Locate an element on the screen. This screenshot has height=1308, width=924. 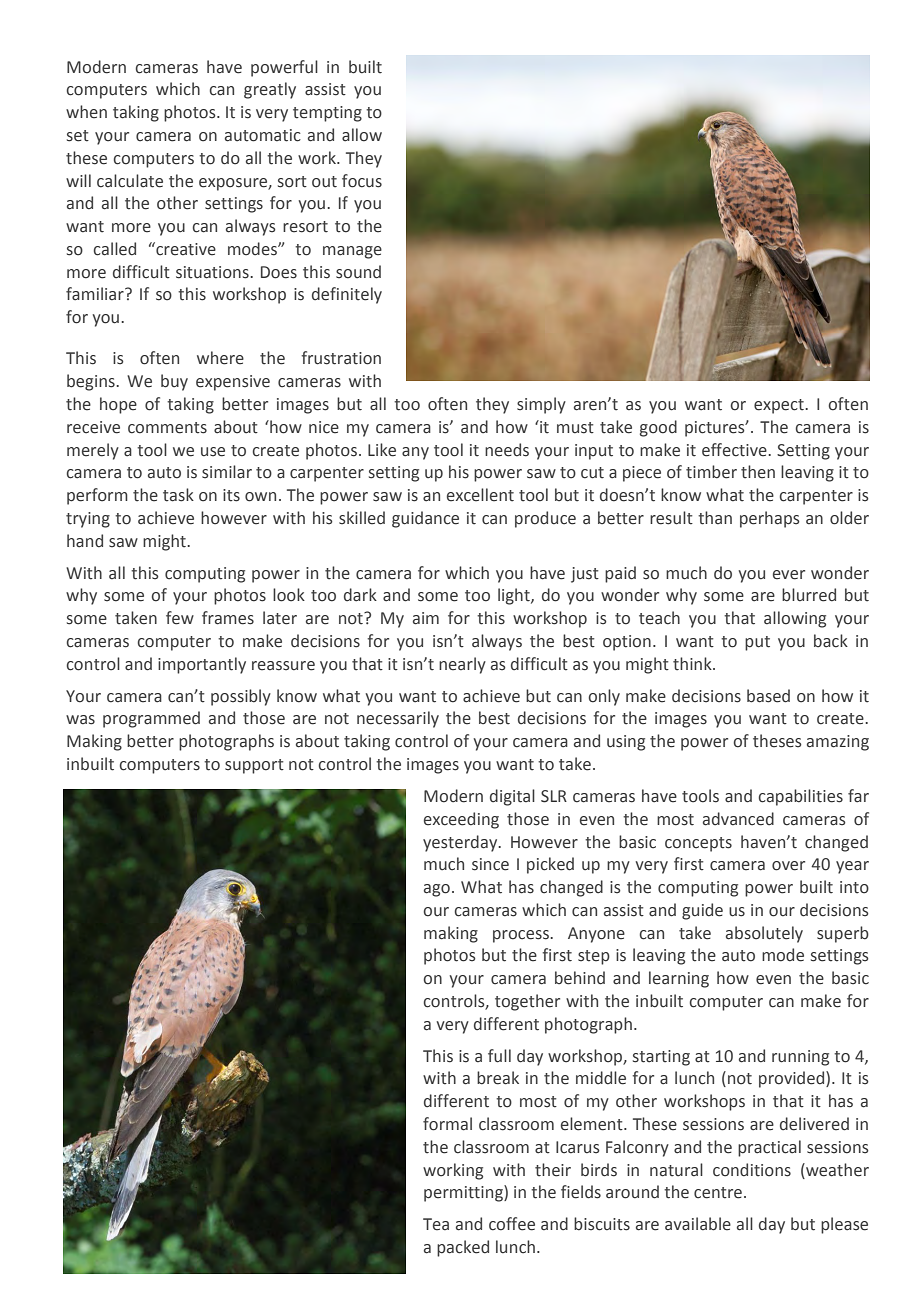
support is located at coordinates (254, 766).
